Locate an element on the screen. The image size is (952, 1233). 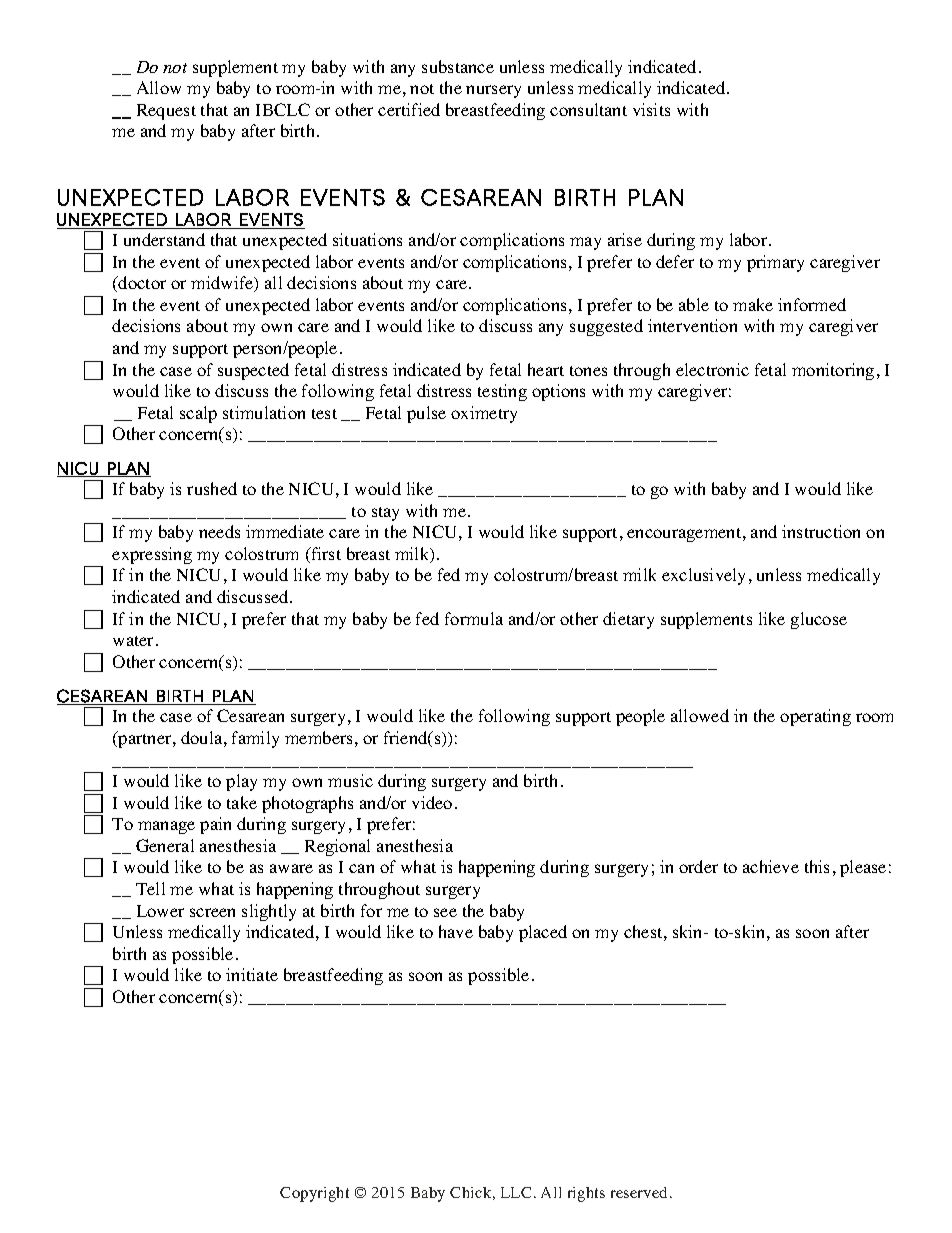
suspected is located at coordinates (253, 371).
